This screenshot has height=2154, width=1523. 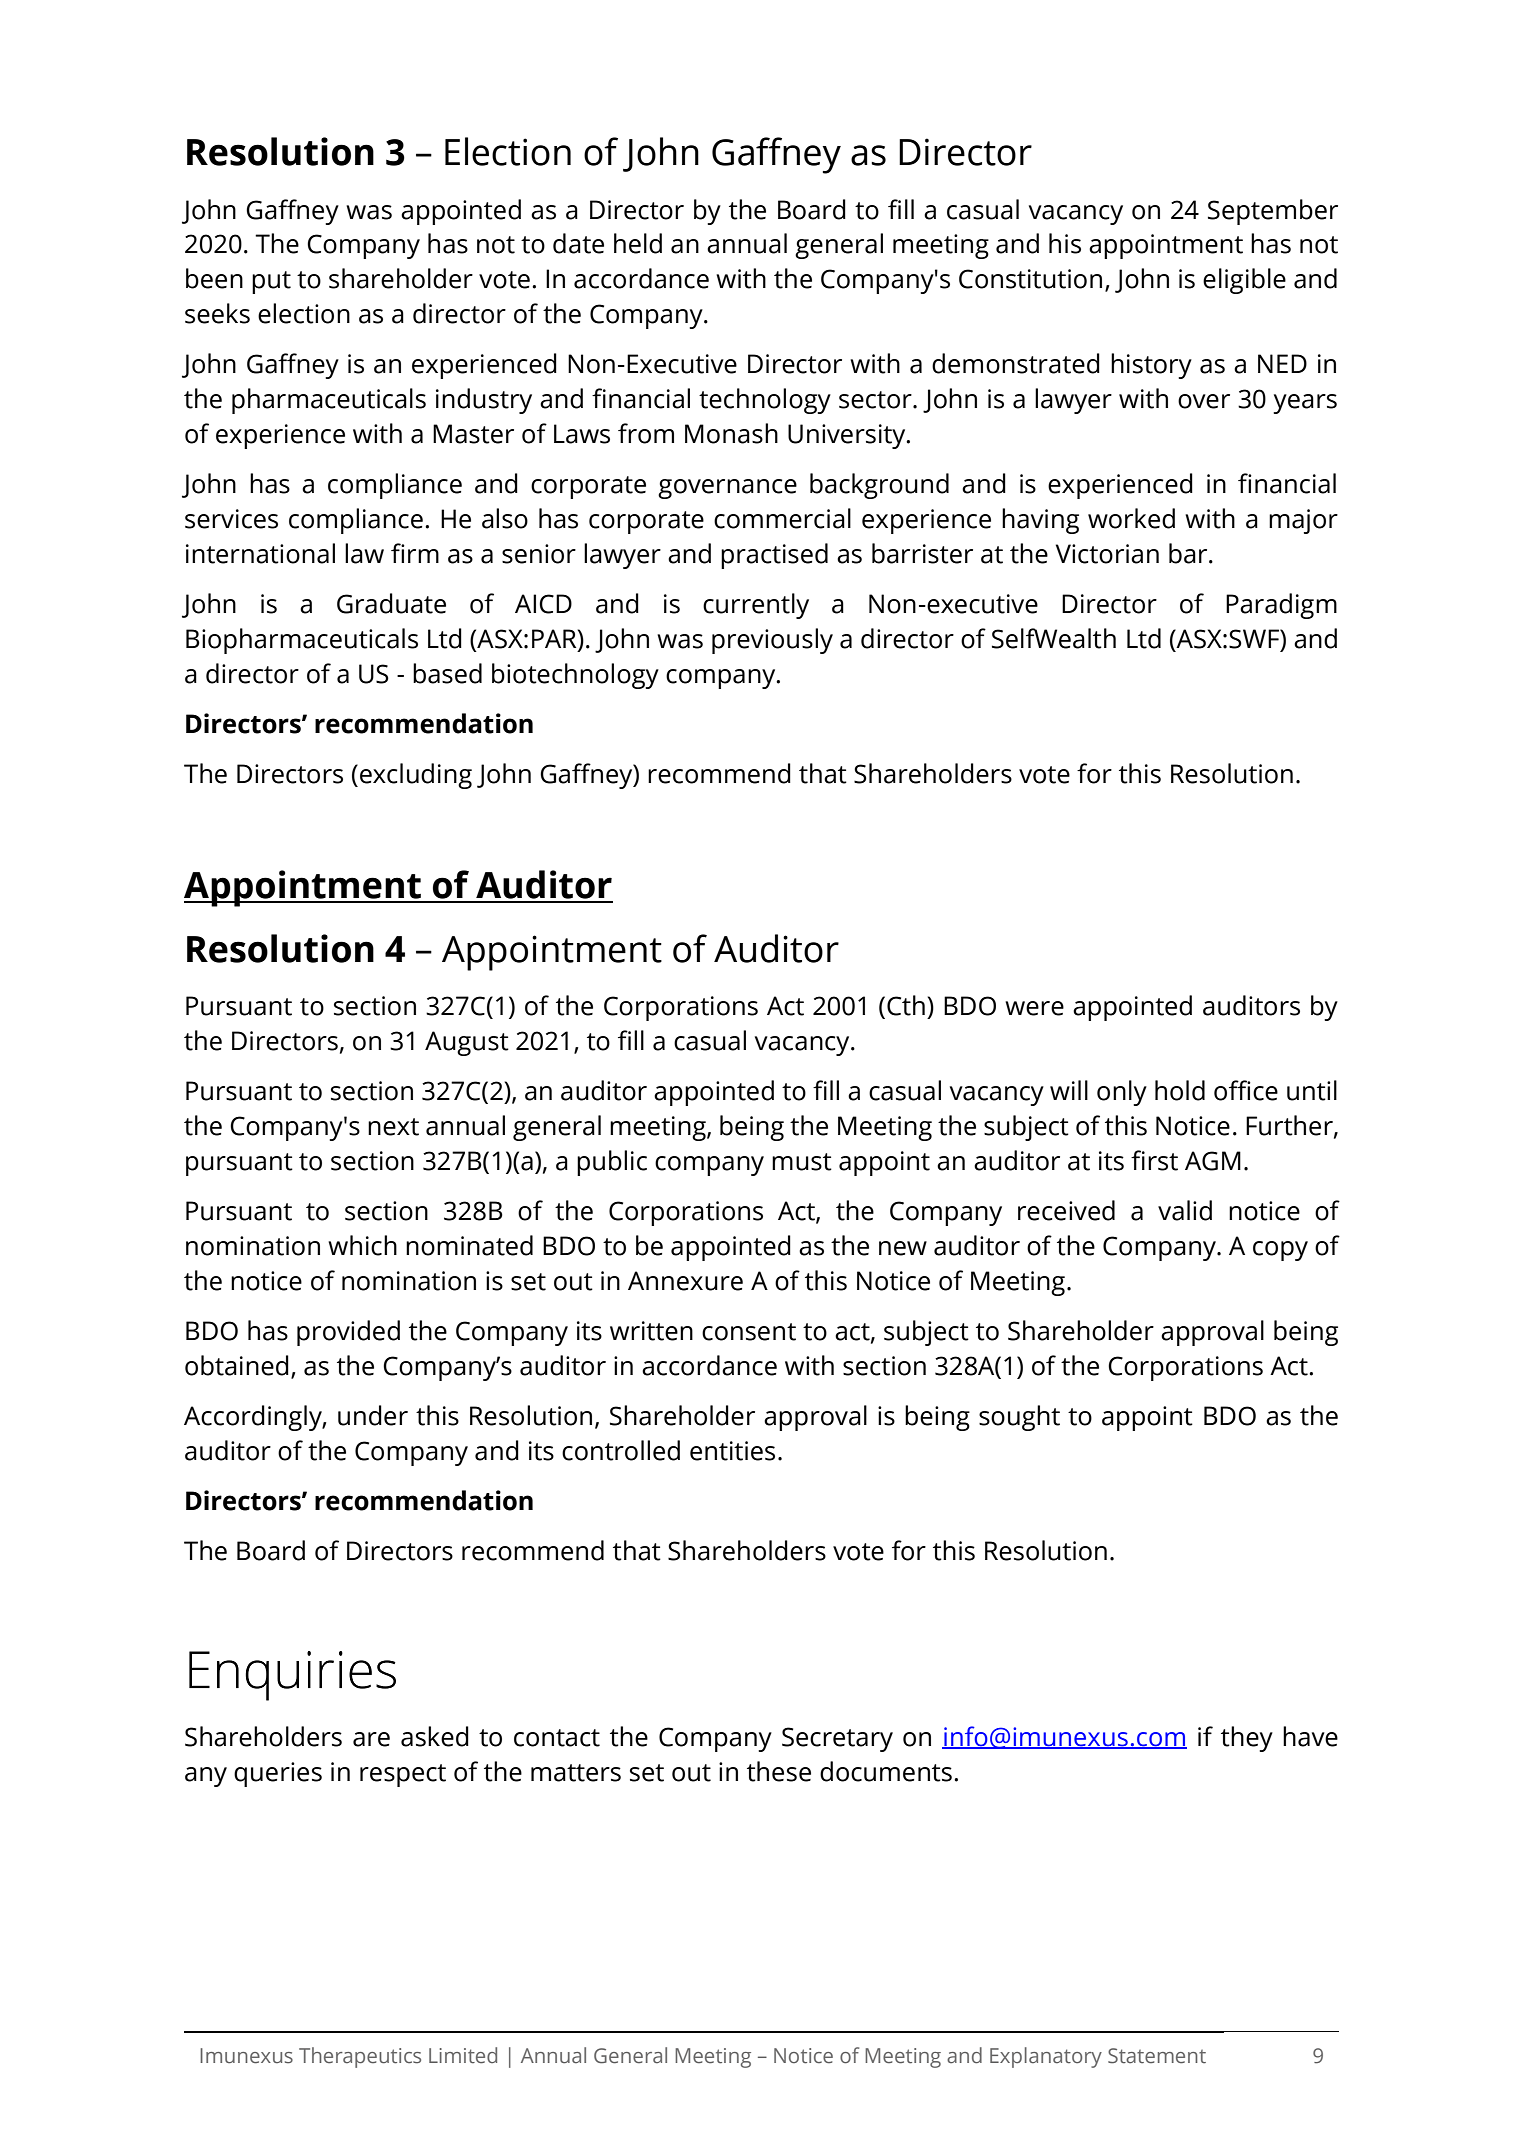 What do you see at coordinates (1281, 606) in the screenshot?
I see `Paradigm` at bounding box center [1281, 606].
